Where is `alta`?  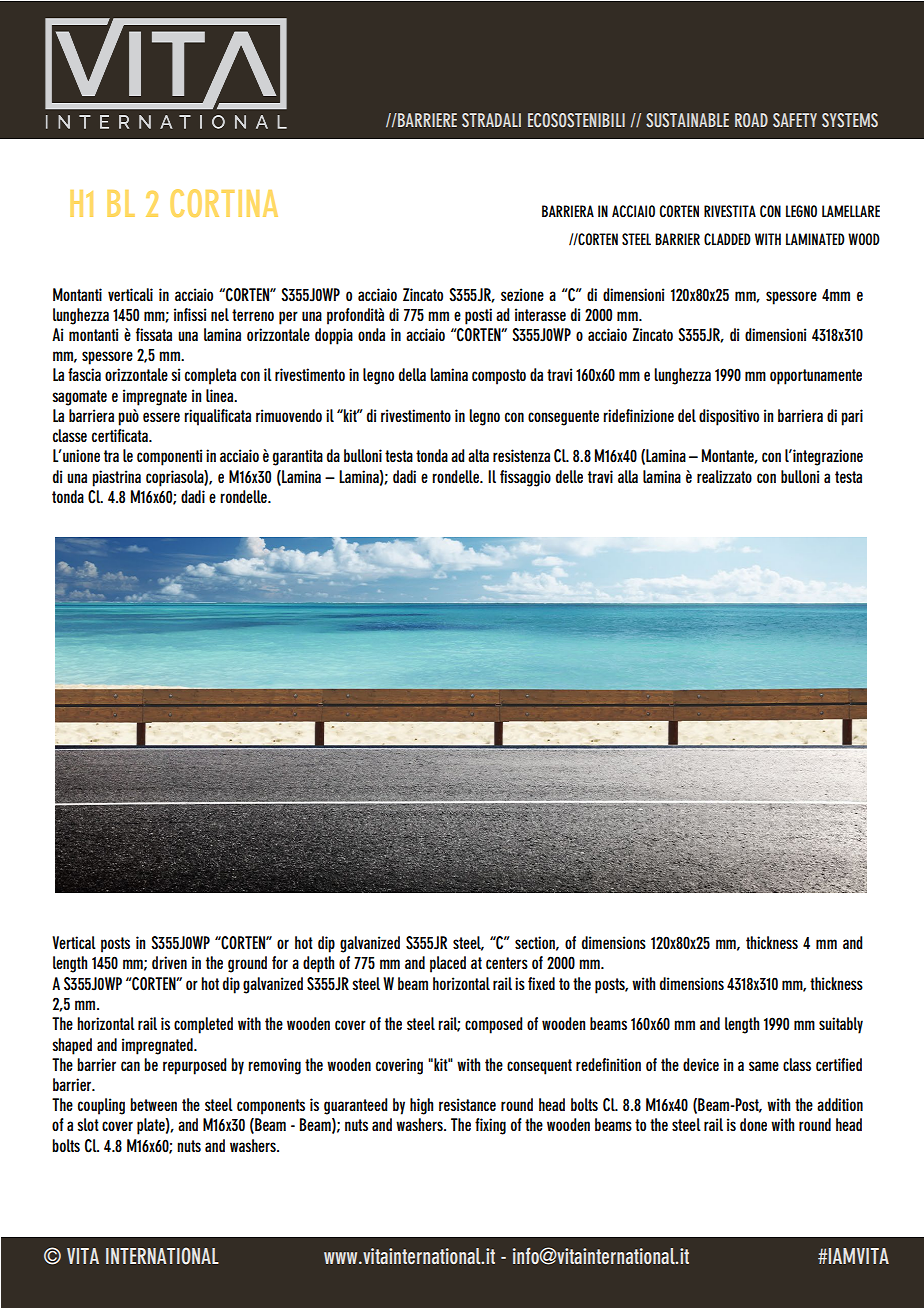
alta is located at coordinates (478, 455).
